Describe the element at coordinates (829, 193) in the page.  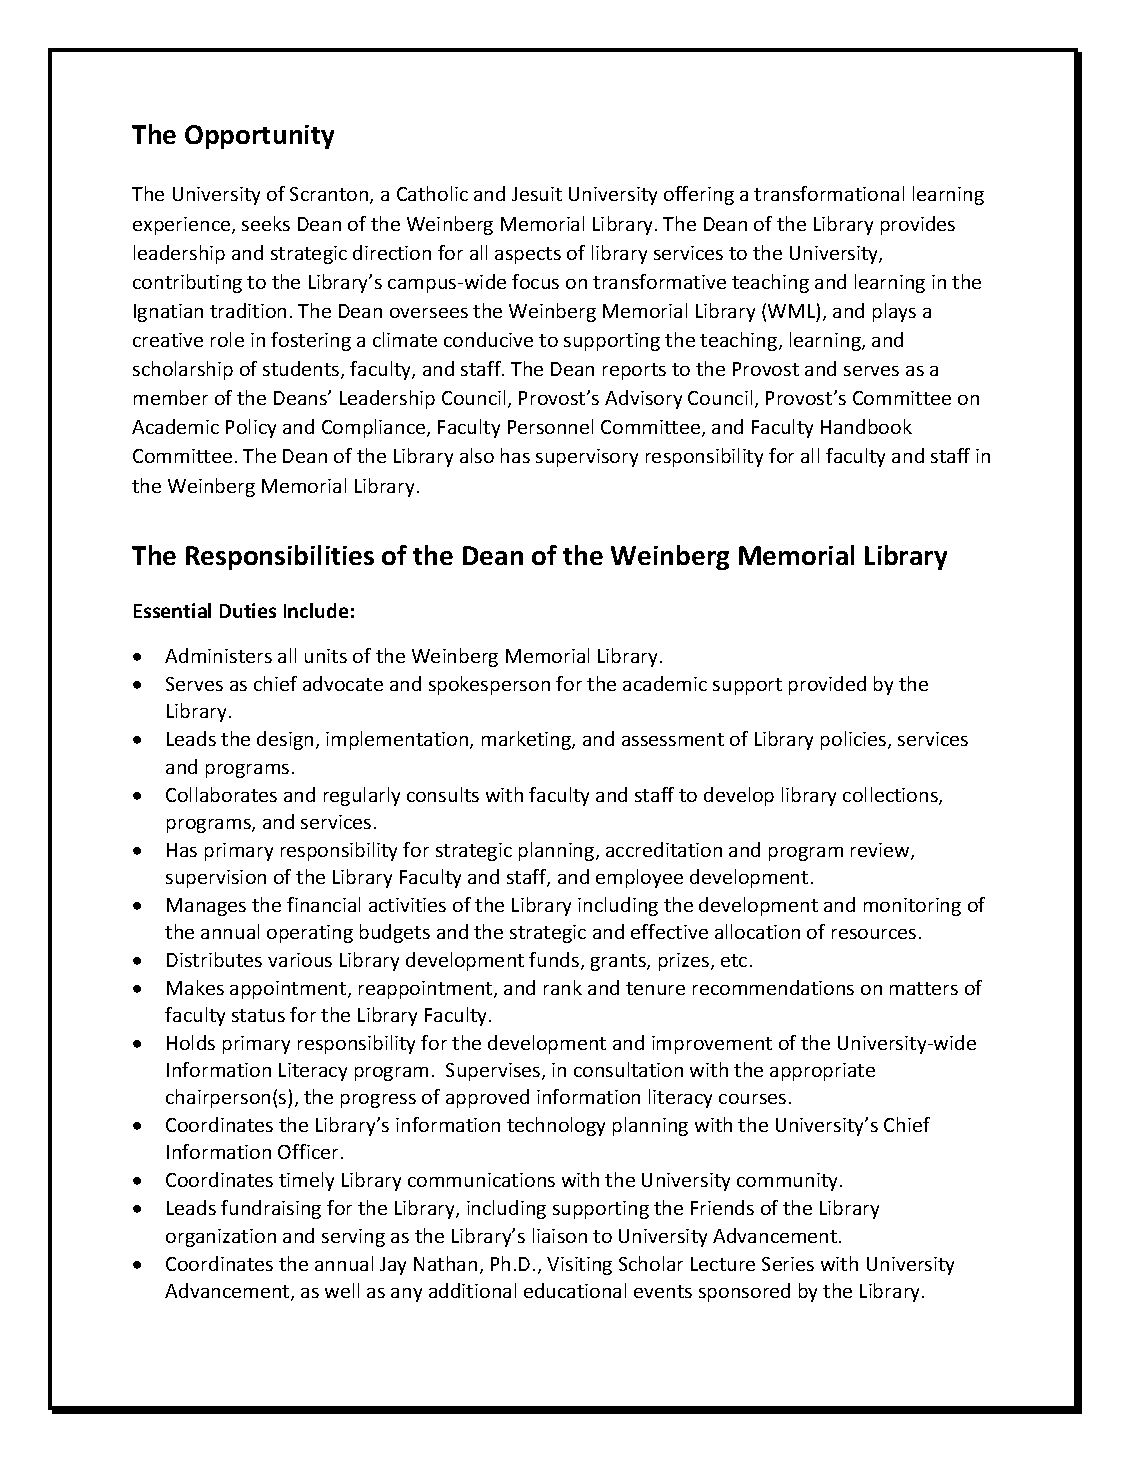
I see `transformational` at that location.
